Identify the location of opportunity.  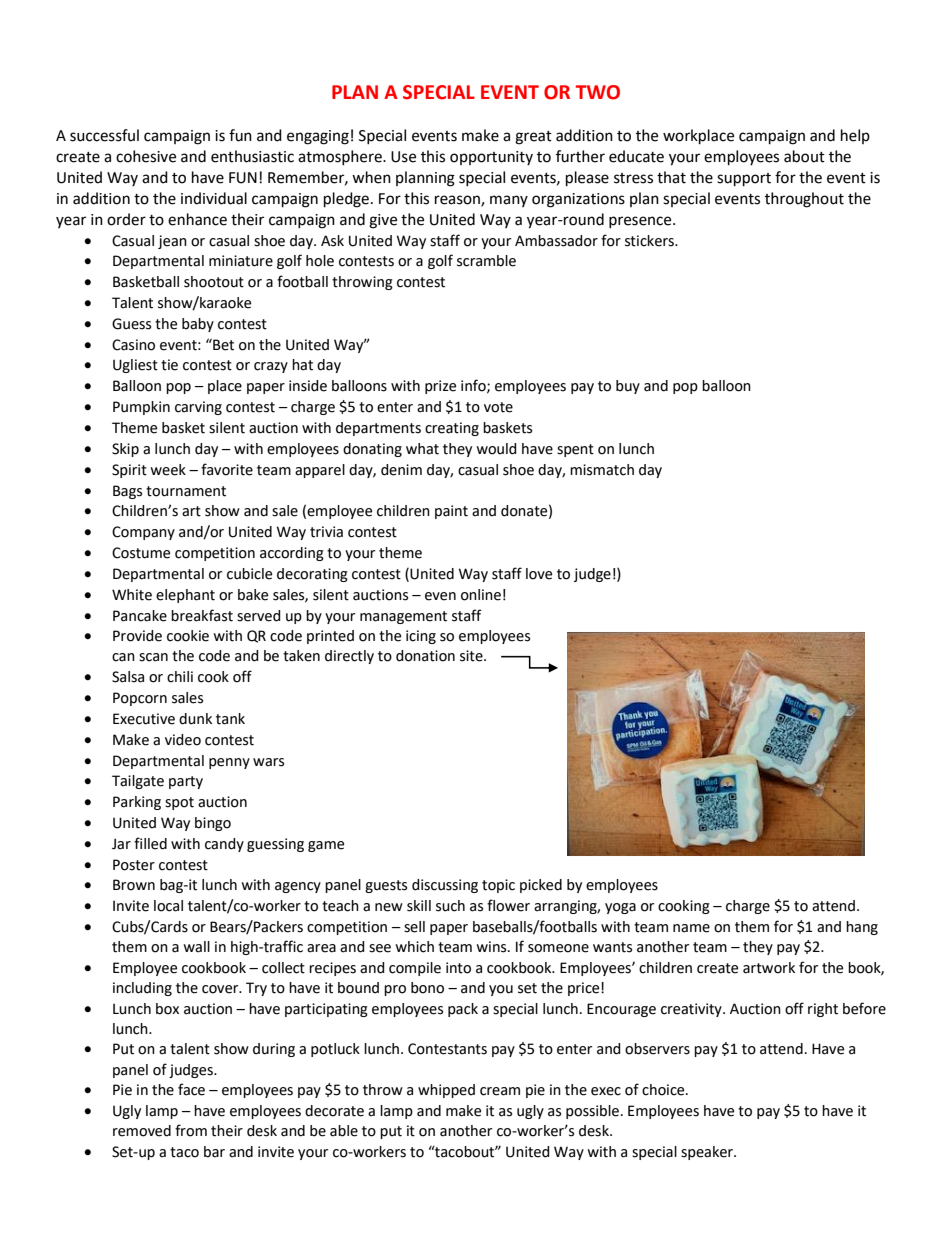
(491, 158).
